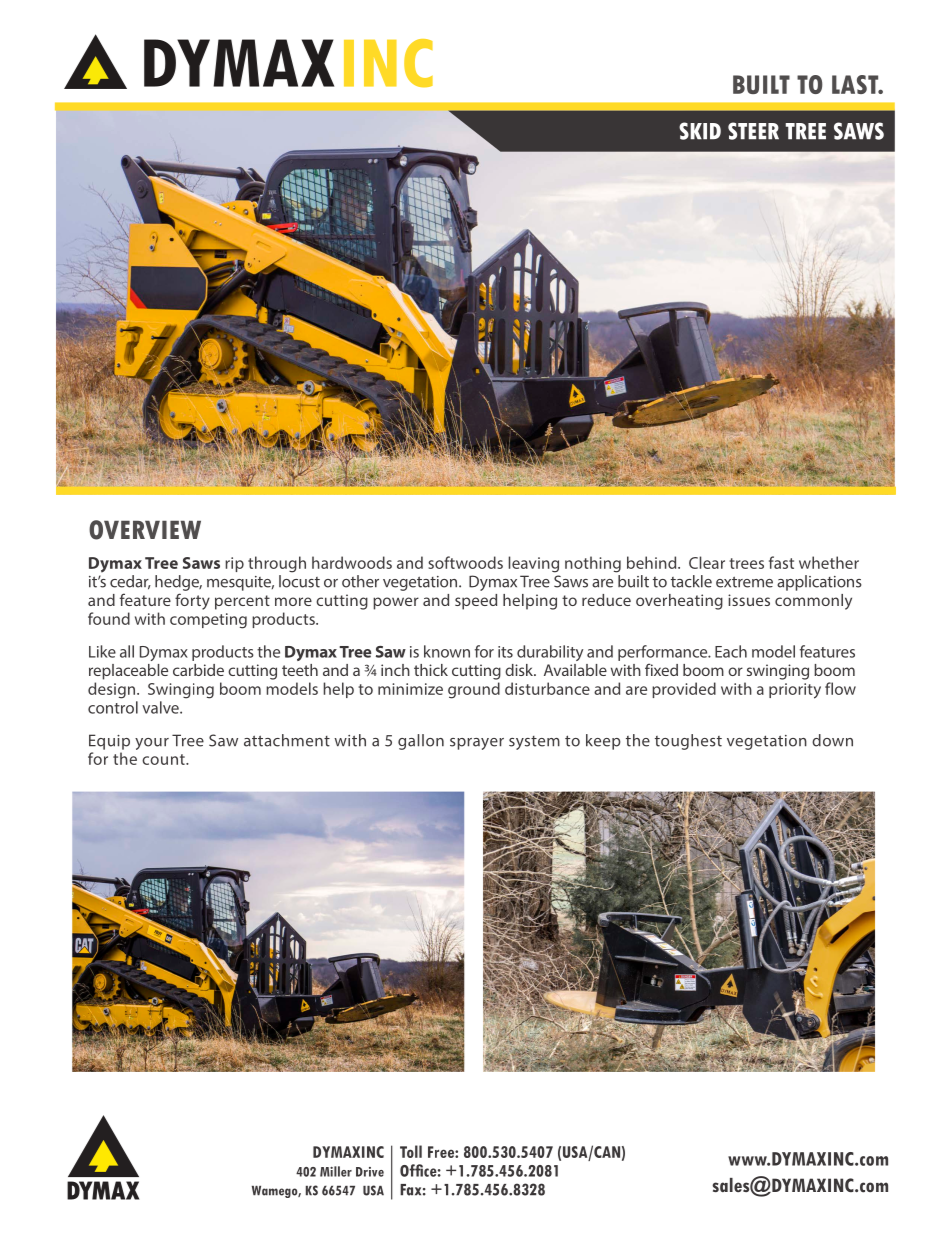 This screenshot has width=952, height=1233. What do you see at coordinates (465, 562) in the screenshot?
I see `softwoods` at bounding box center [465, 562].
